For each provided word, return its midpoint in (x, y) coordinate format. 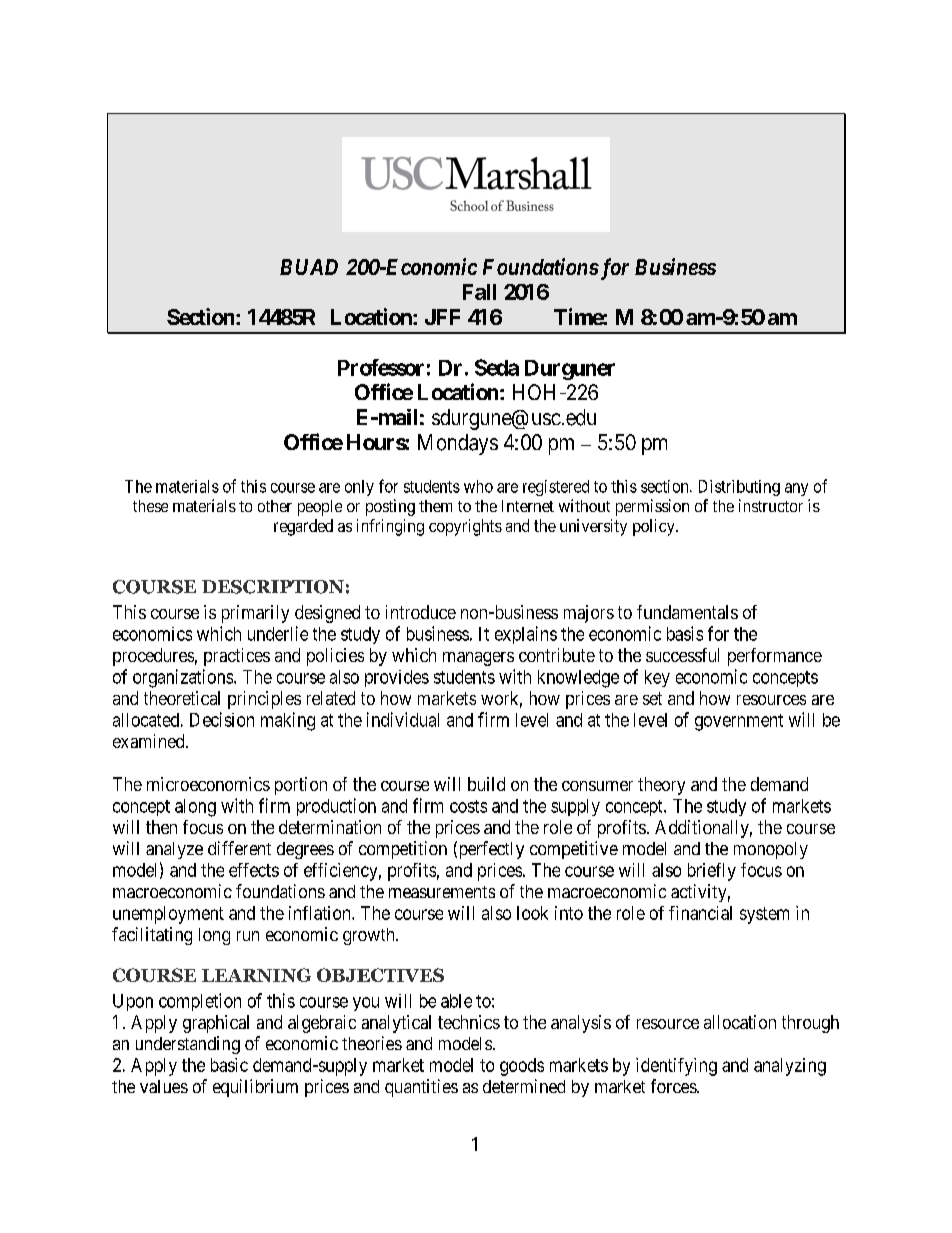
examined (150, 741)
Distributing (739, 488)
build (486, 784)
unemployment (168, 915)
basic (229, 1065)
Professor (381, 367)
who (478, 486)
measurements (442, 892)
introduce (421, 612)
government (739, 722)
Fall (479, 292)
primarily (255, 614)
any (796, 489)
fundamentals (687, 612)
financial (700, 913)
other (275, 506)
